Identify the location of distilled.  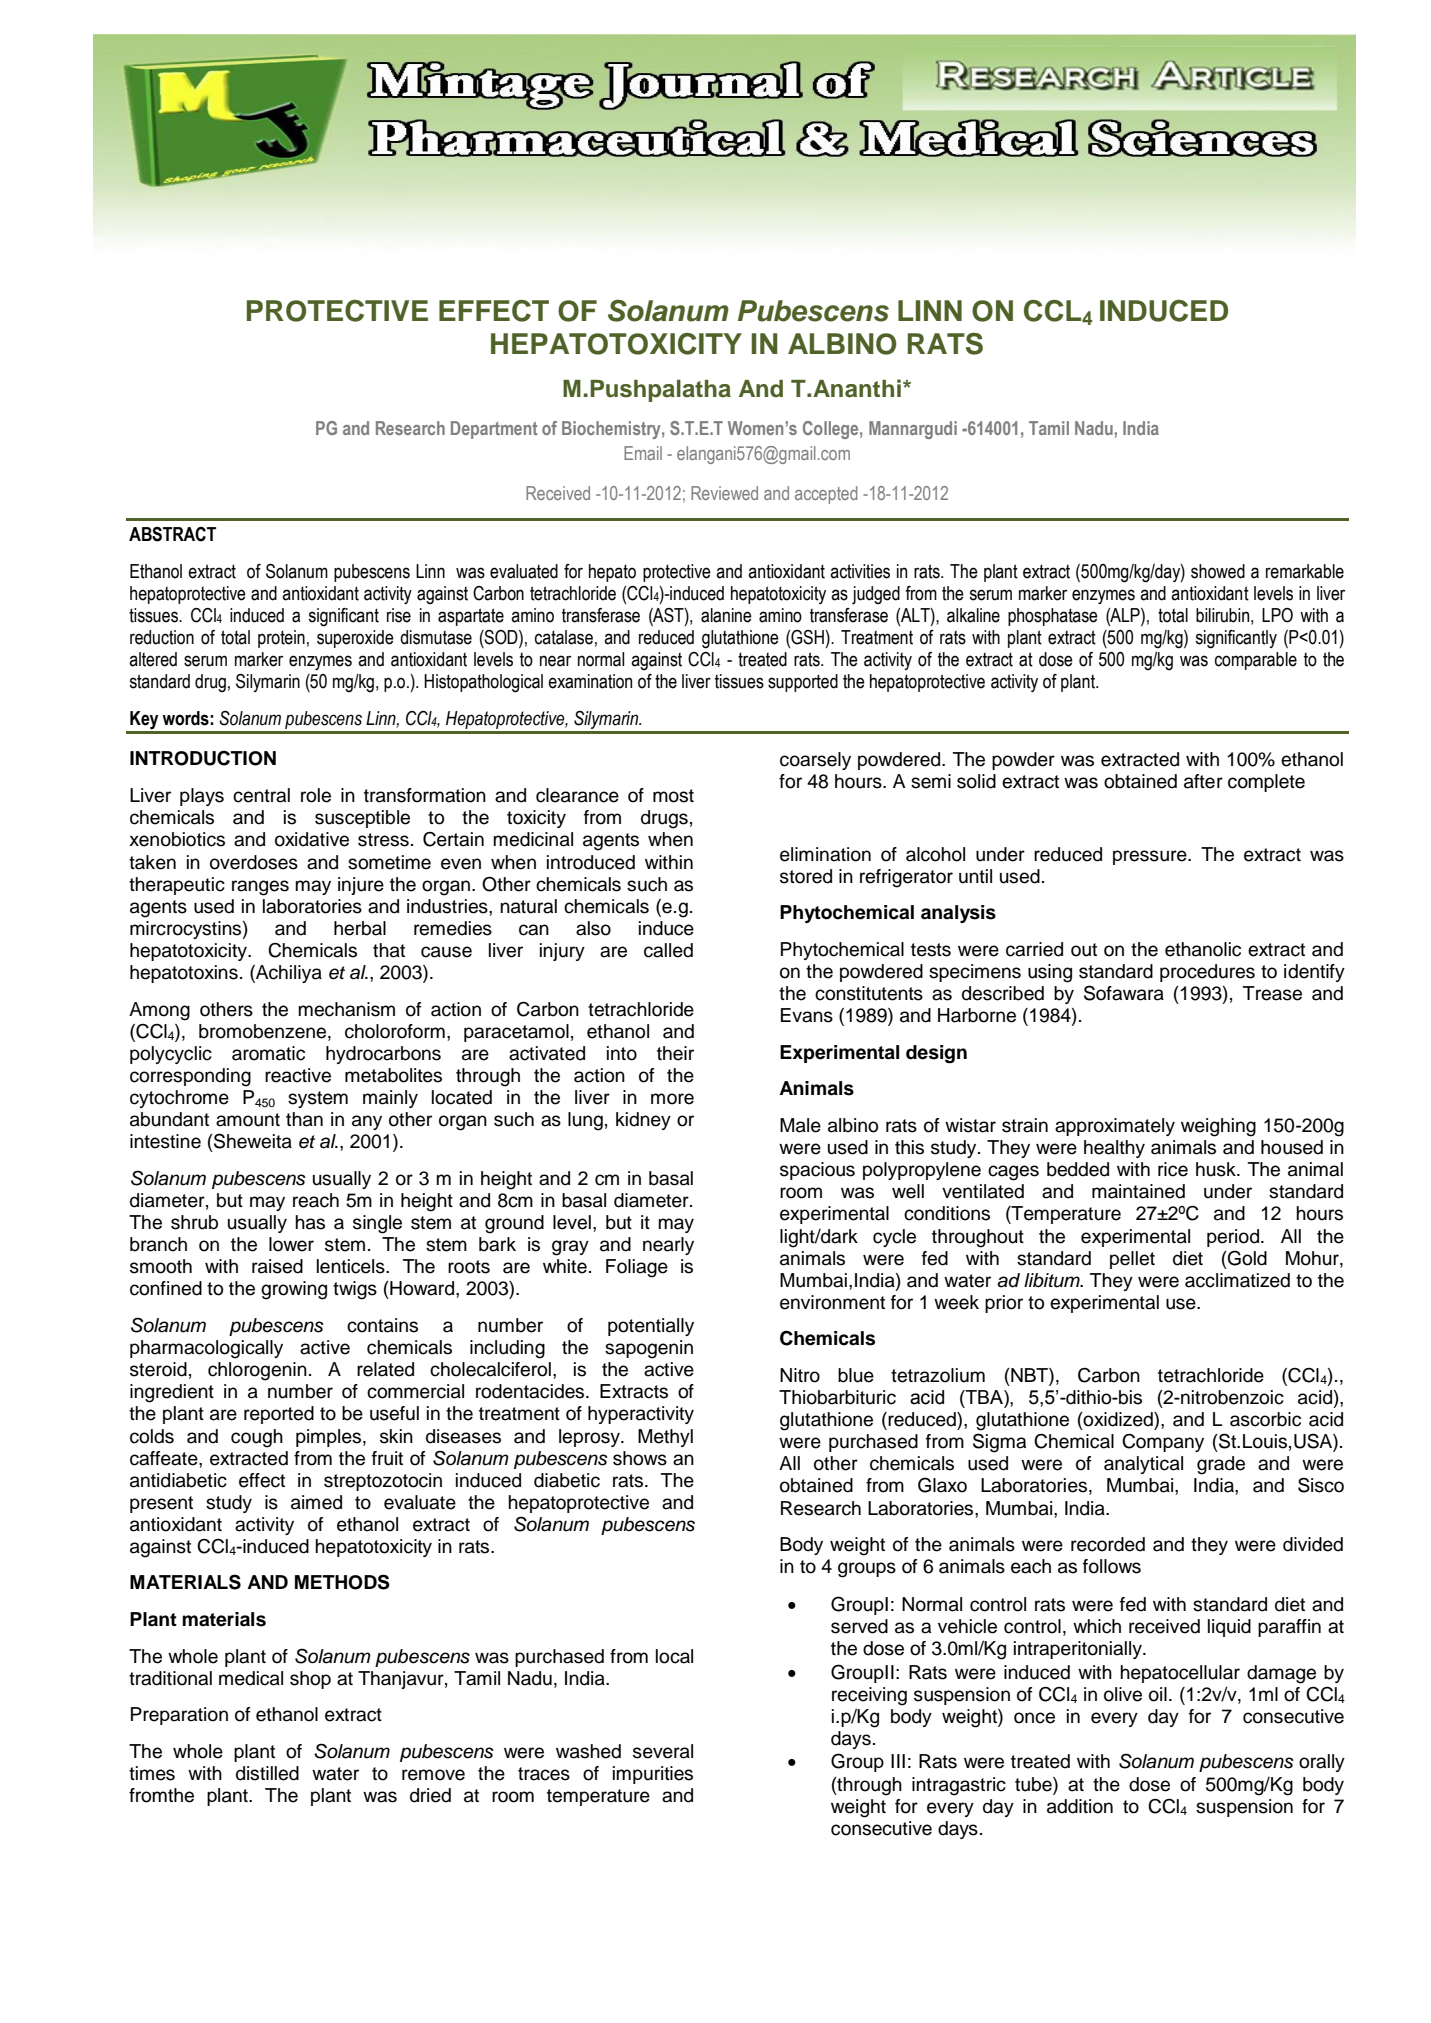
(267, 1773).
